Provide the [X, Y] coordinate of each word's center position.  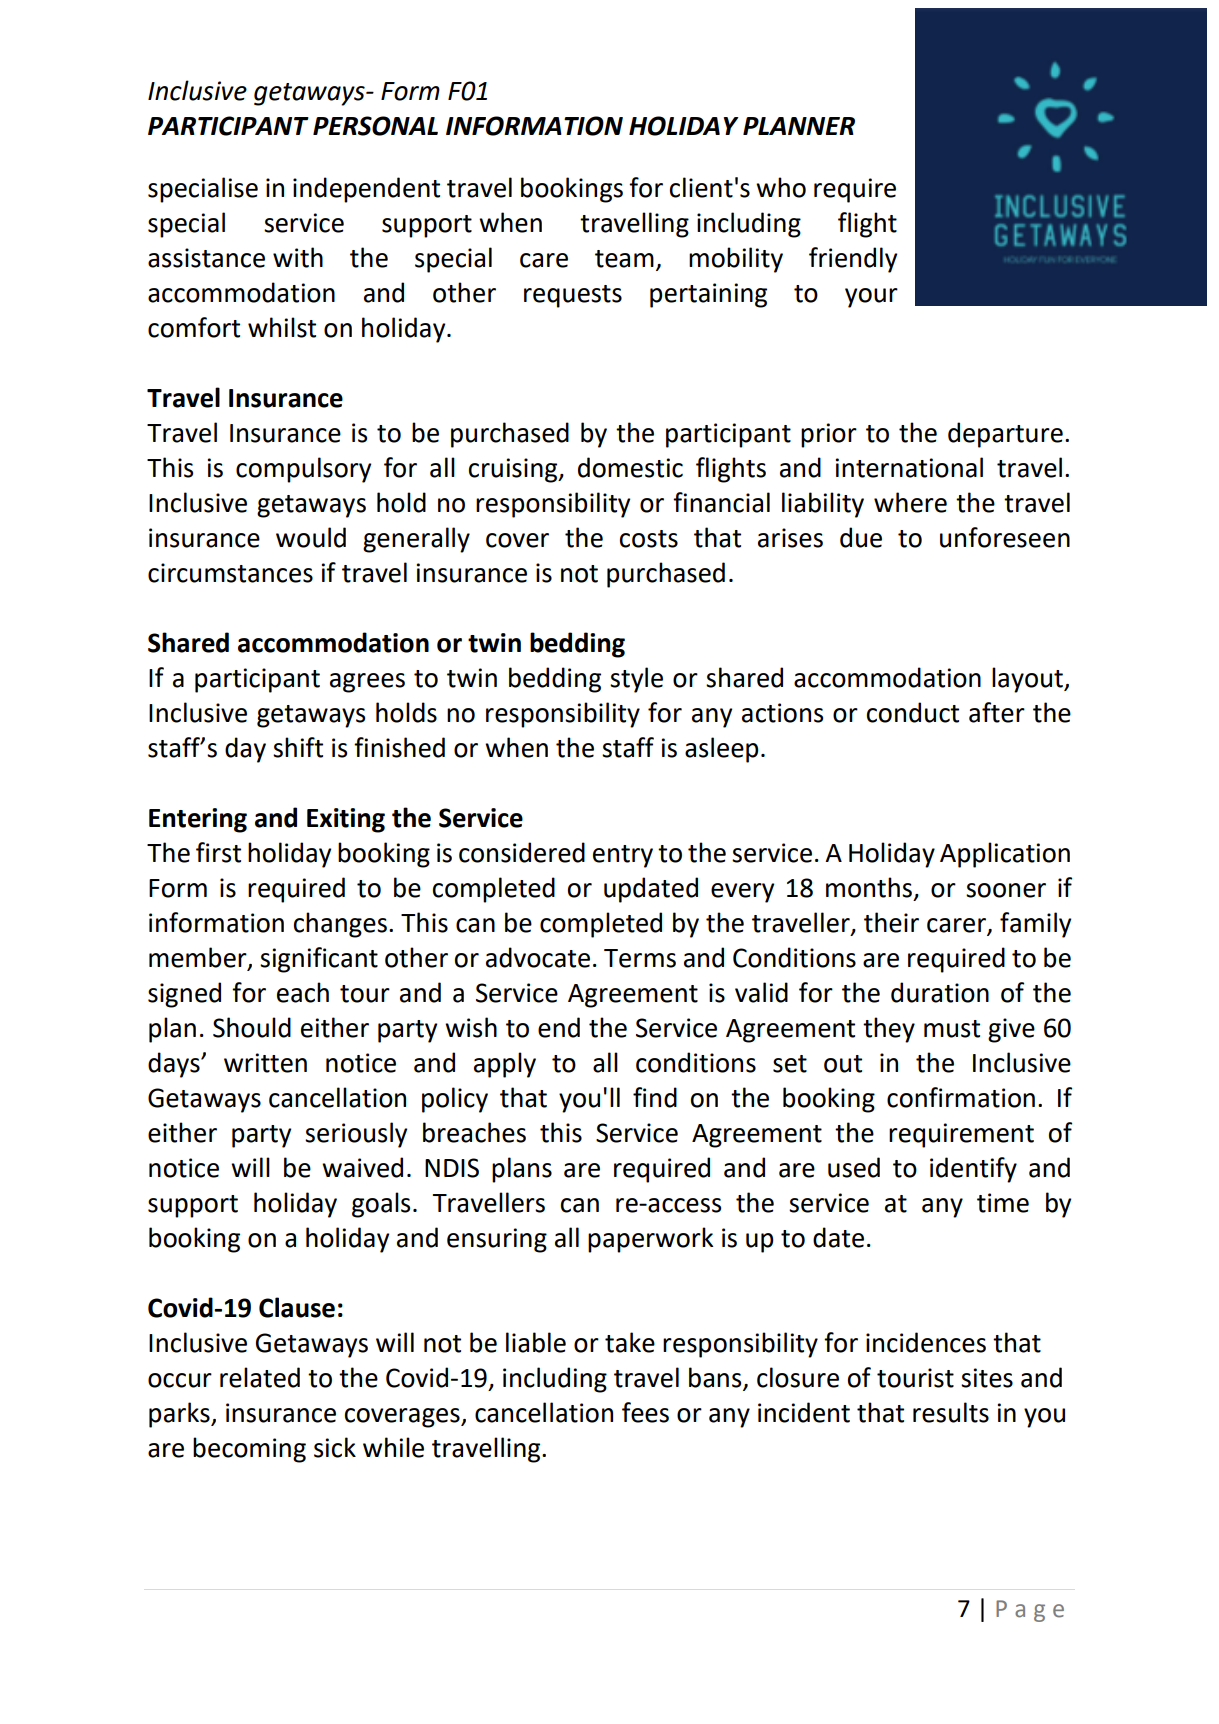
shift [298, 747]
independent [366, 190]
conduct [913, 712]
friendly [853, 260]
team [624, 259]
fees [645, 1412]
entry [623, 856]
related [260, 1377]
